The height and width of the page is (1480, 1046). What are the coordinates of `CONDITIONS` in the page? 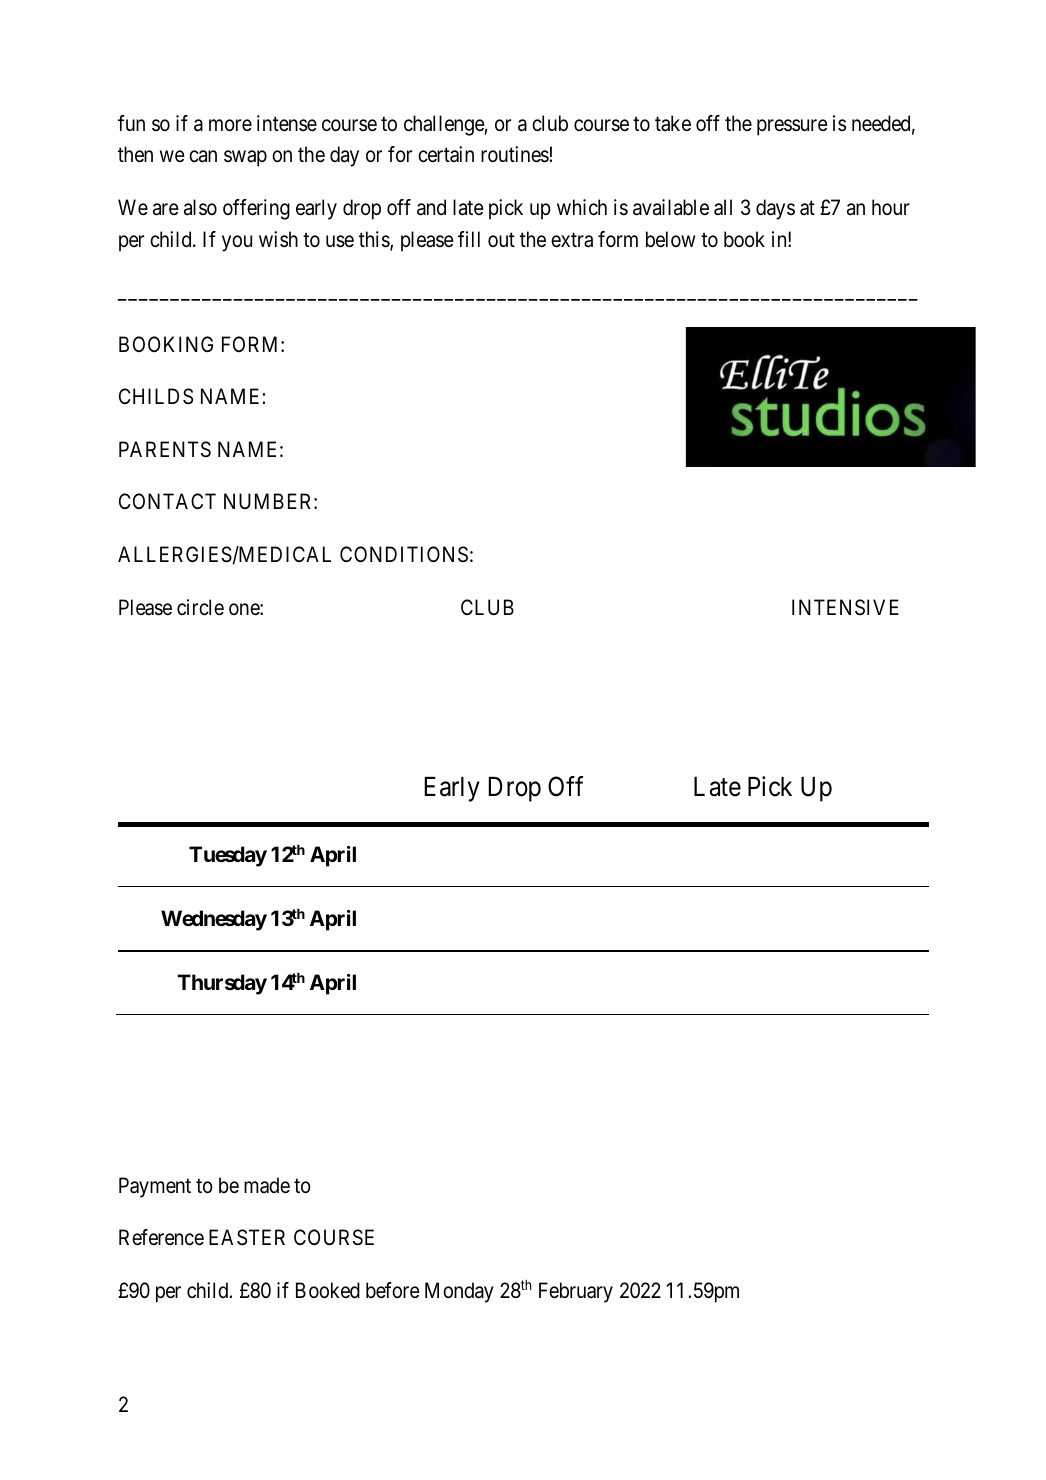 It's located at (404, 554).
